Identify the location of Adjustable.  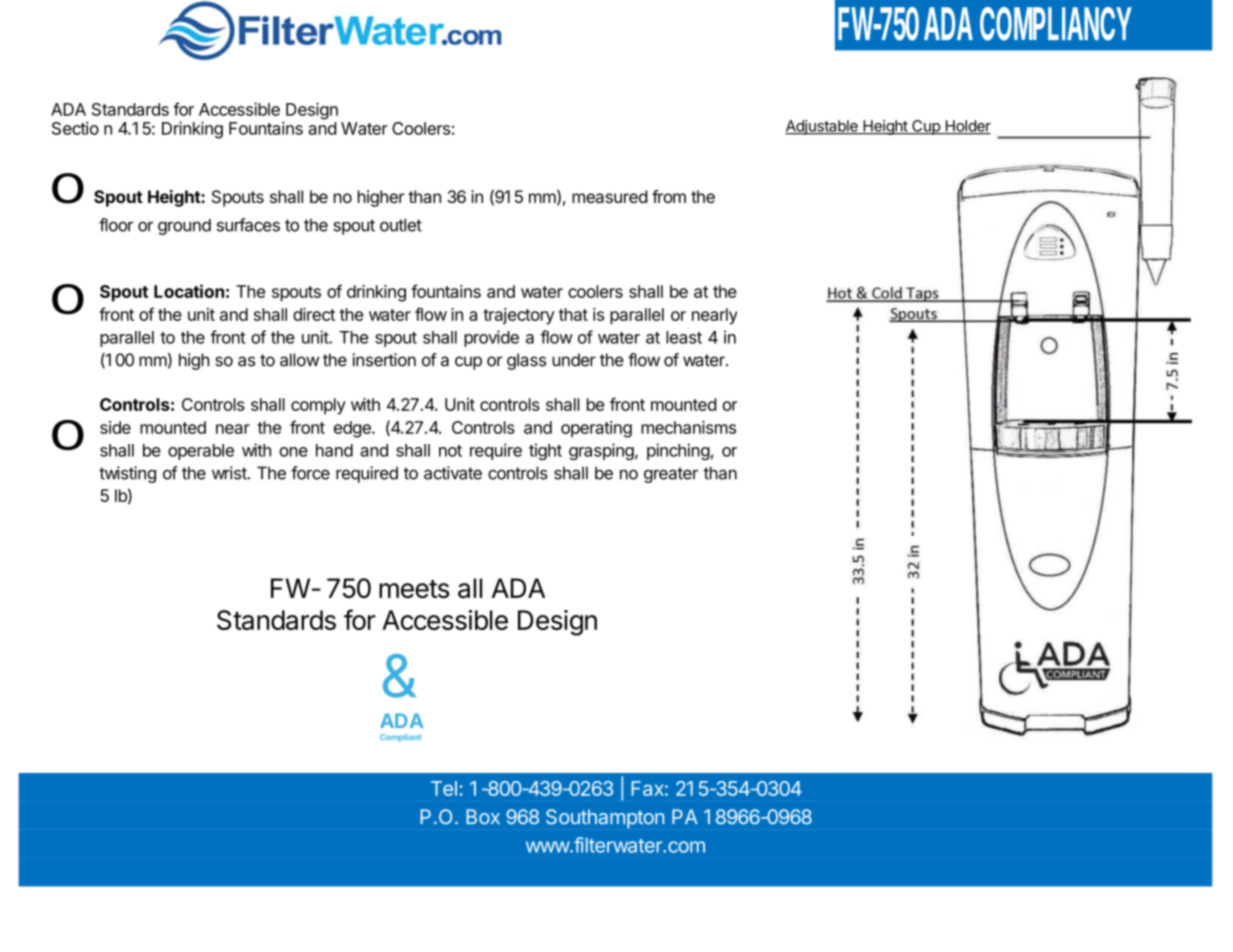
(822, 127).
